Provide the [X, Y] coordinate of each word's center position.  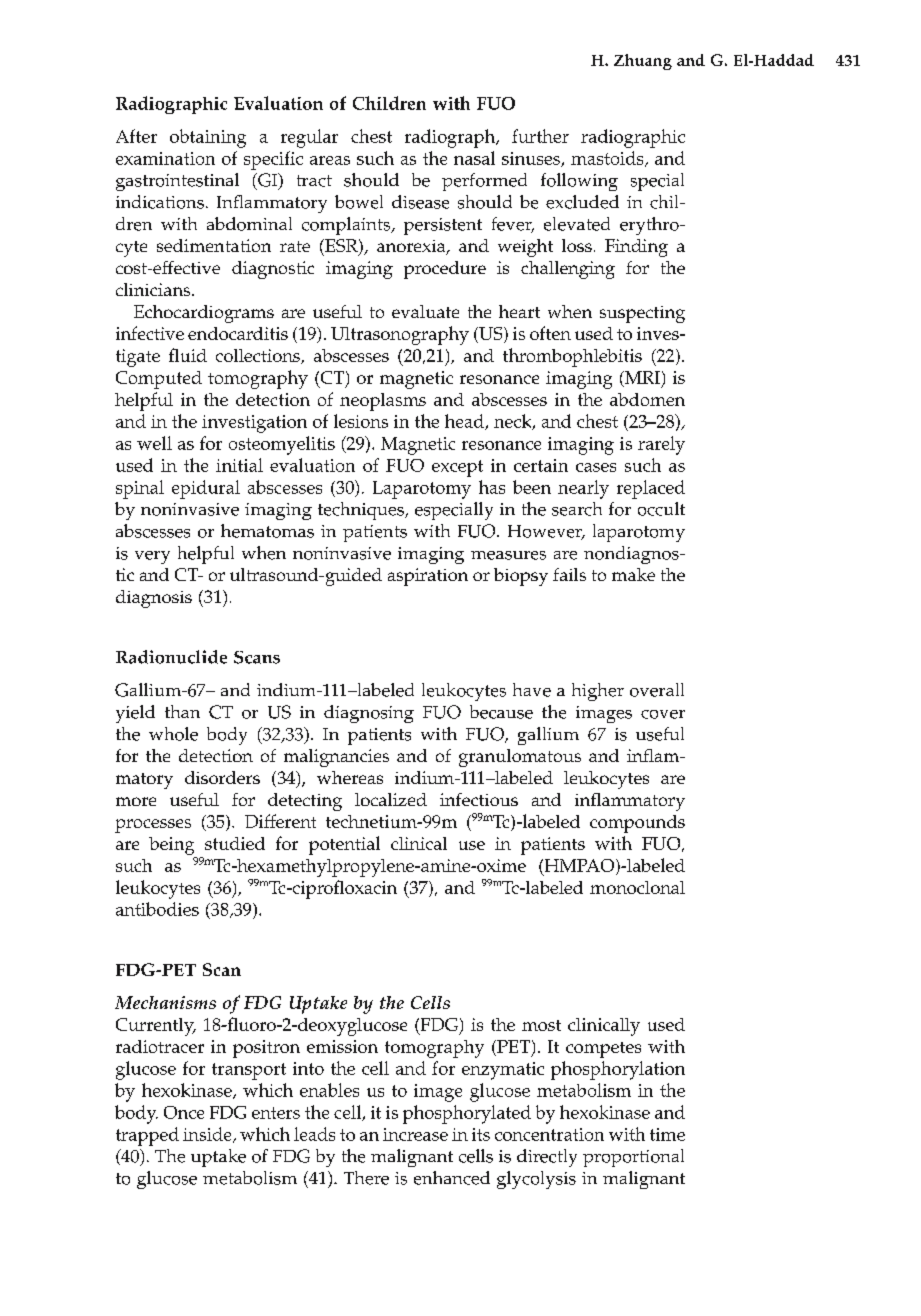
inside [208, 1135]
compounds [637, 824]
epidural [206, 489]
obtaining [208, 138]
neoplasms [383, 402]
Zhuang [643, 62]
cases [596, 467]
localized [391, 799]
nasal [474, 158]
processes [153, 826]
